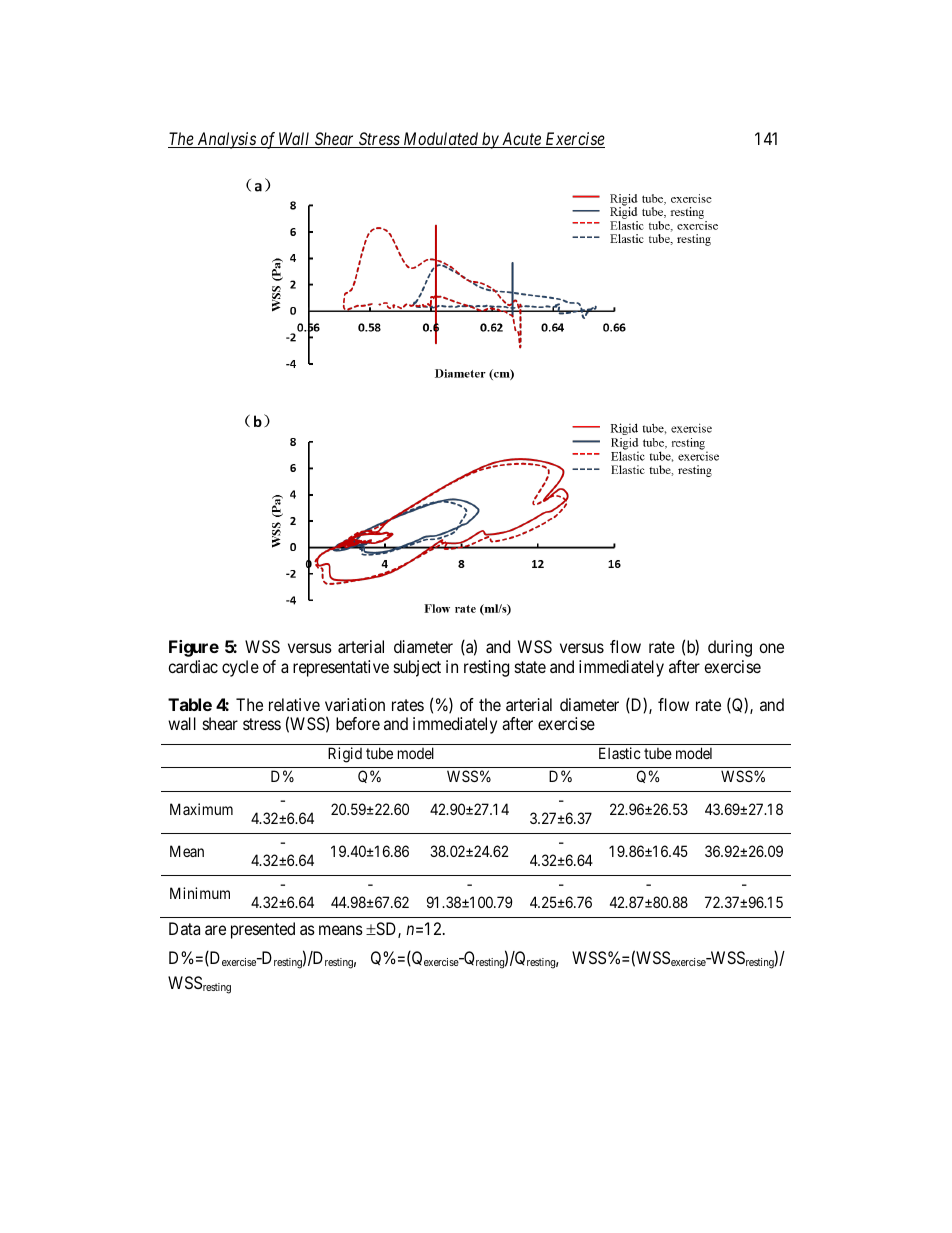  What do you see at coordinates (441, 140) in the screenshot?
I see `Modulated` at bounding box center [441, 140].
